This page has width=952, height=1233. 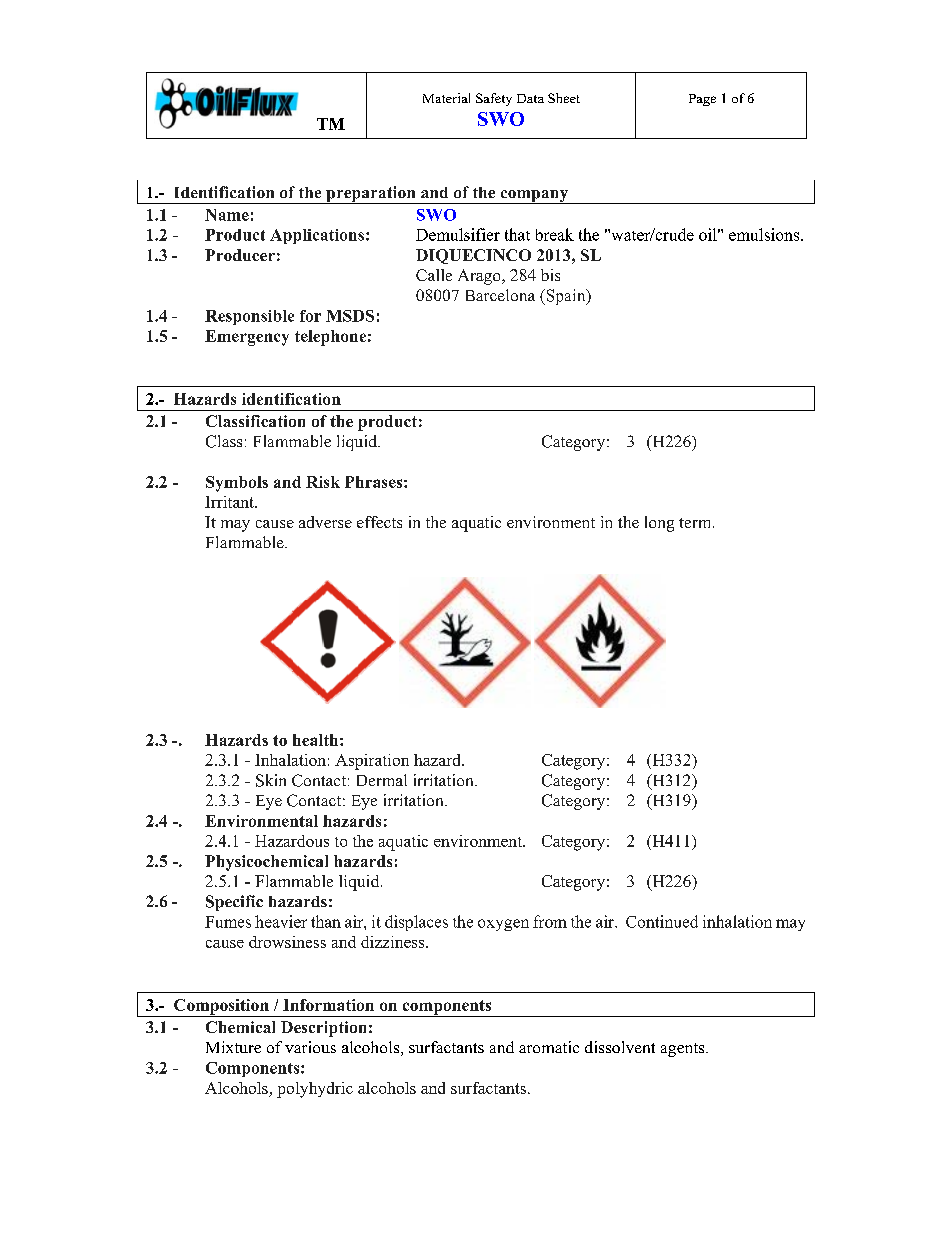 I want to click on Page, so click(x=702, y=100).
